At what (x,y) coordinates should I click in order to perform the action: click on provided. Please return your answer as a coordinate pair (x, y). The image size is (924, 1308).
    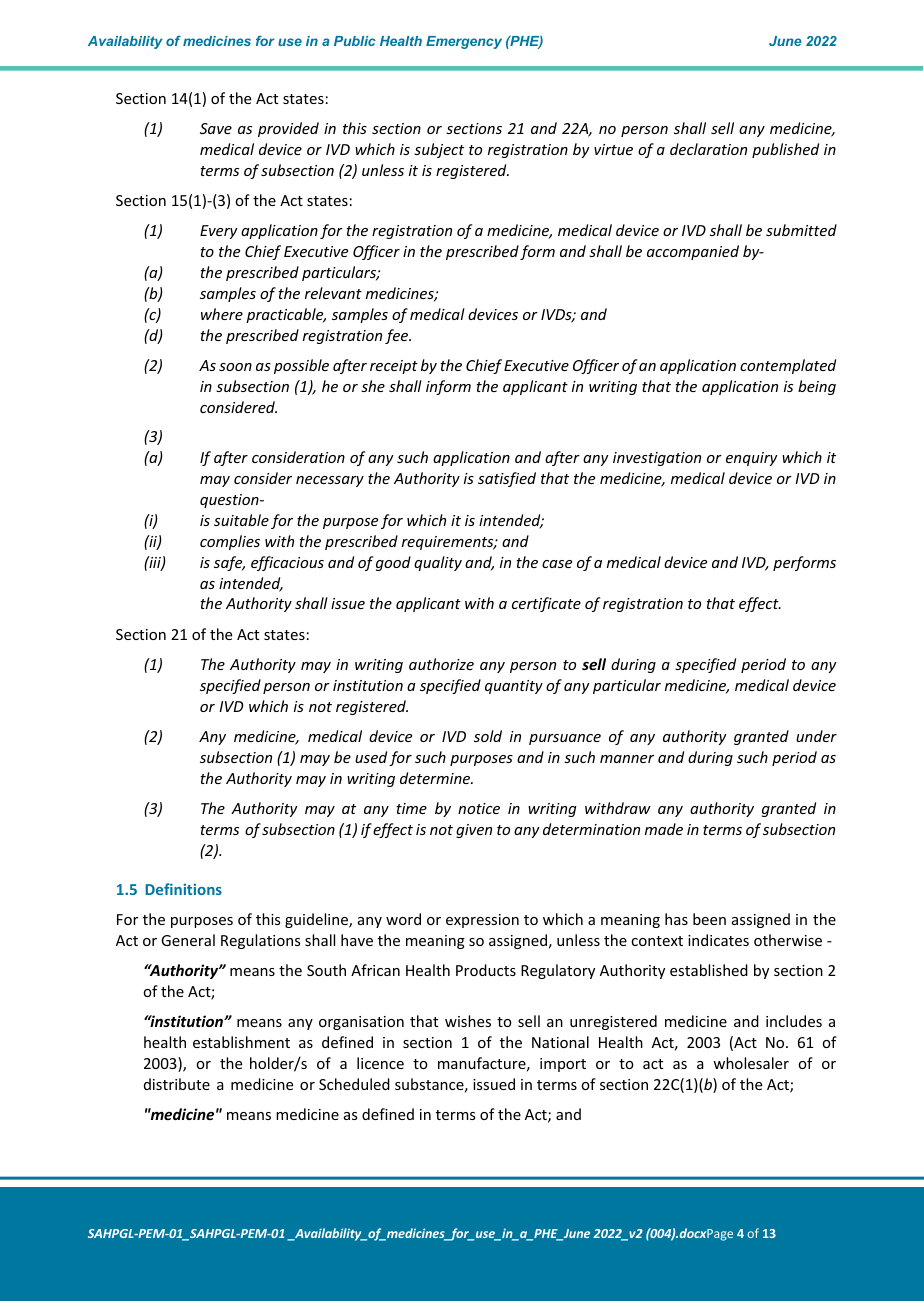
    Looking at the image, I should click on (288, 129).
